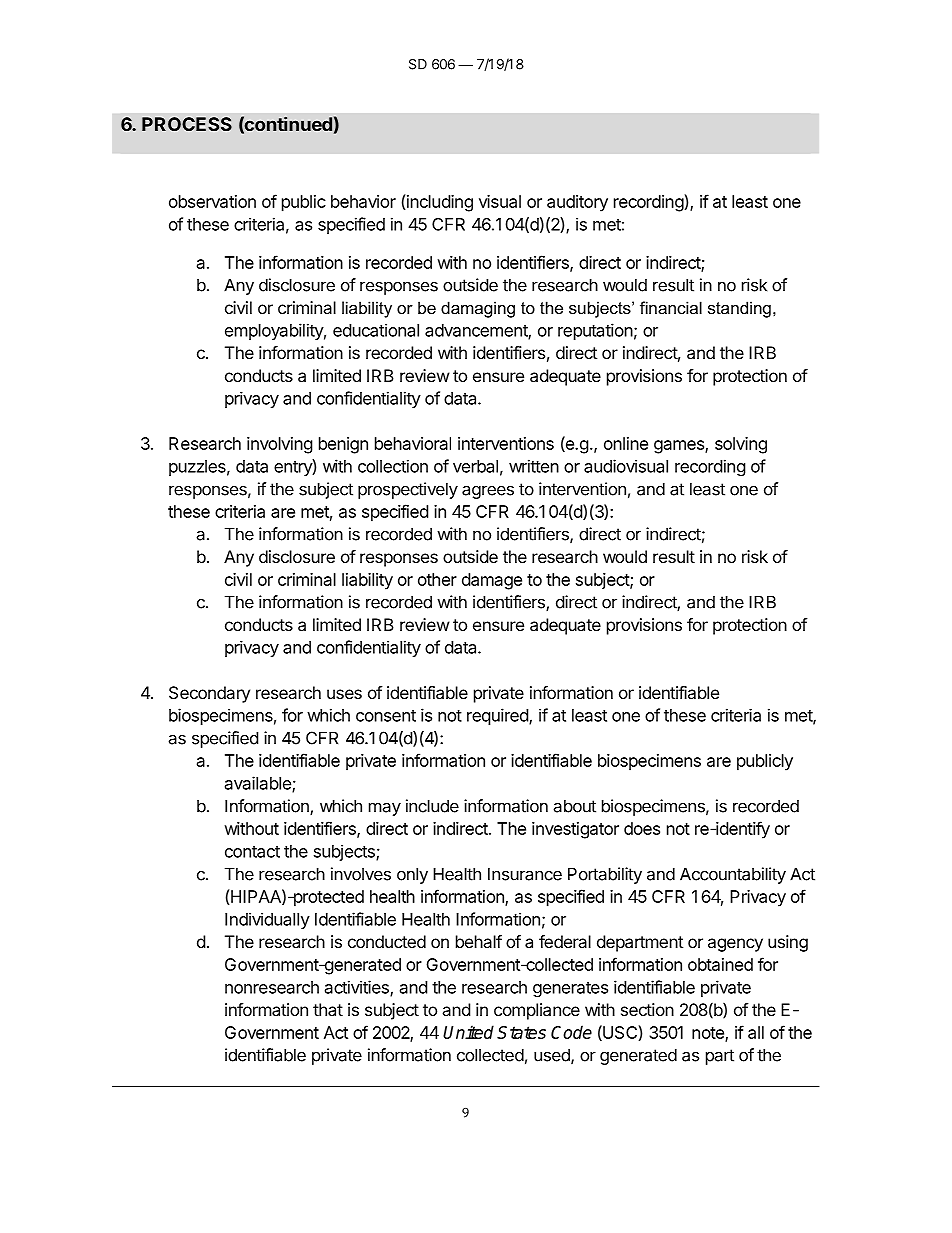 The image size is (952, 1233). Describe the element at coordinates (209, 694) in the screenshot. I see `Secondary` at that location.
